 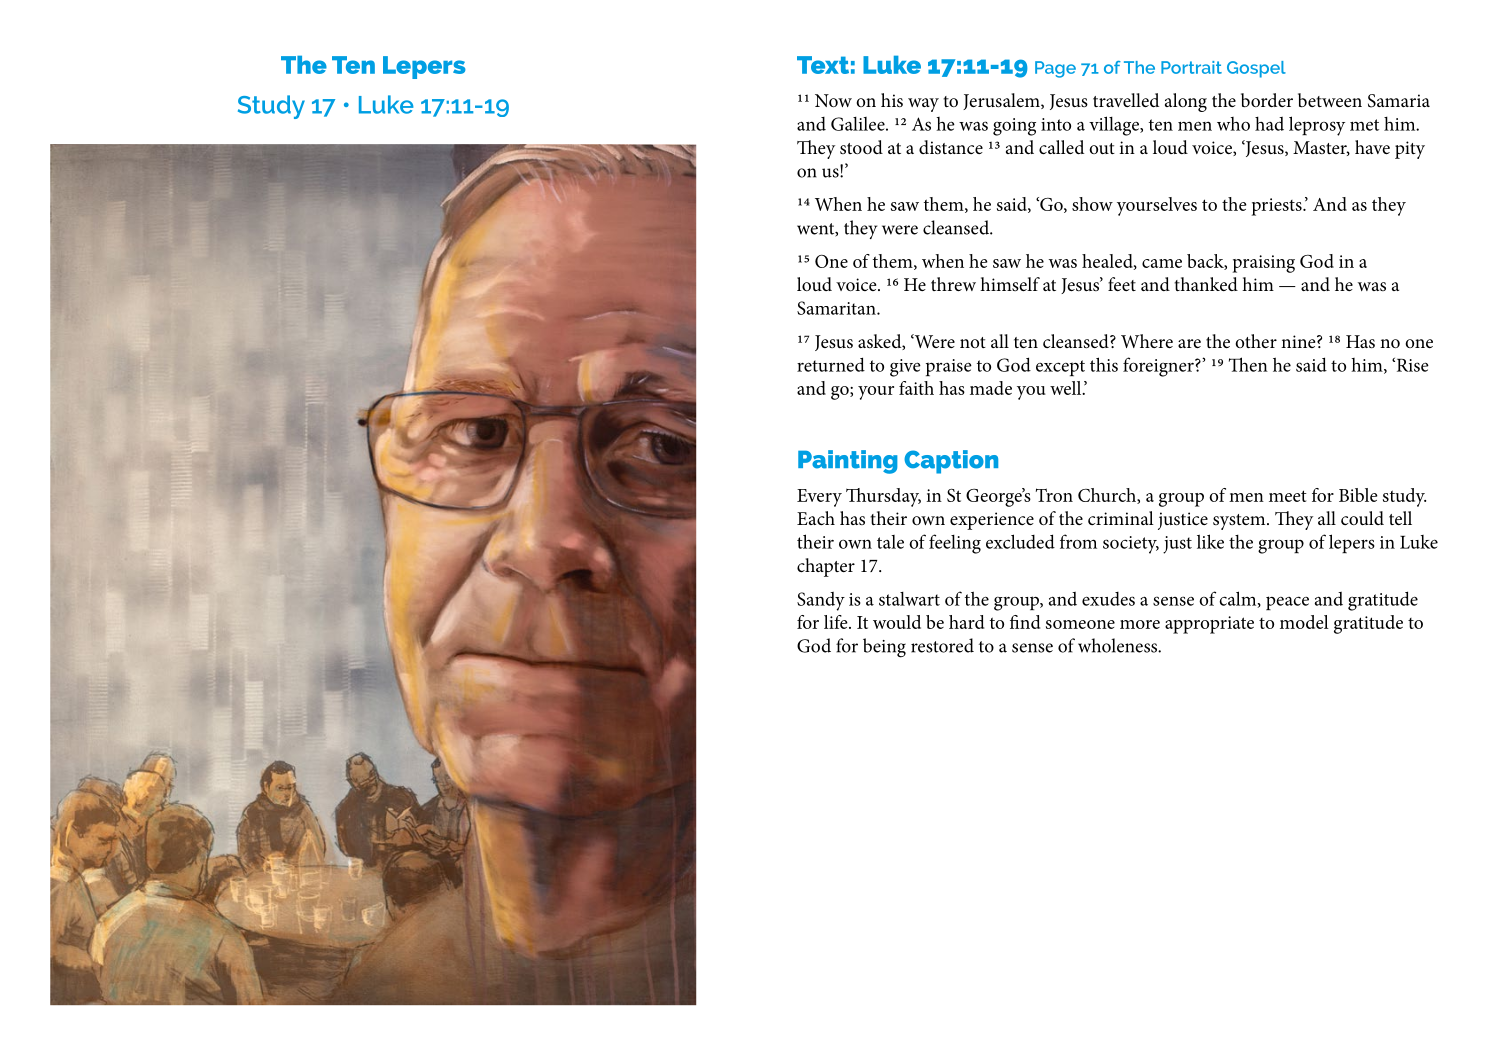 I want to click on other, so click(x=1256, y=341).
